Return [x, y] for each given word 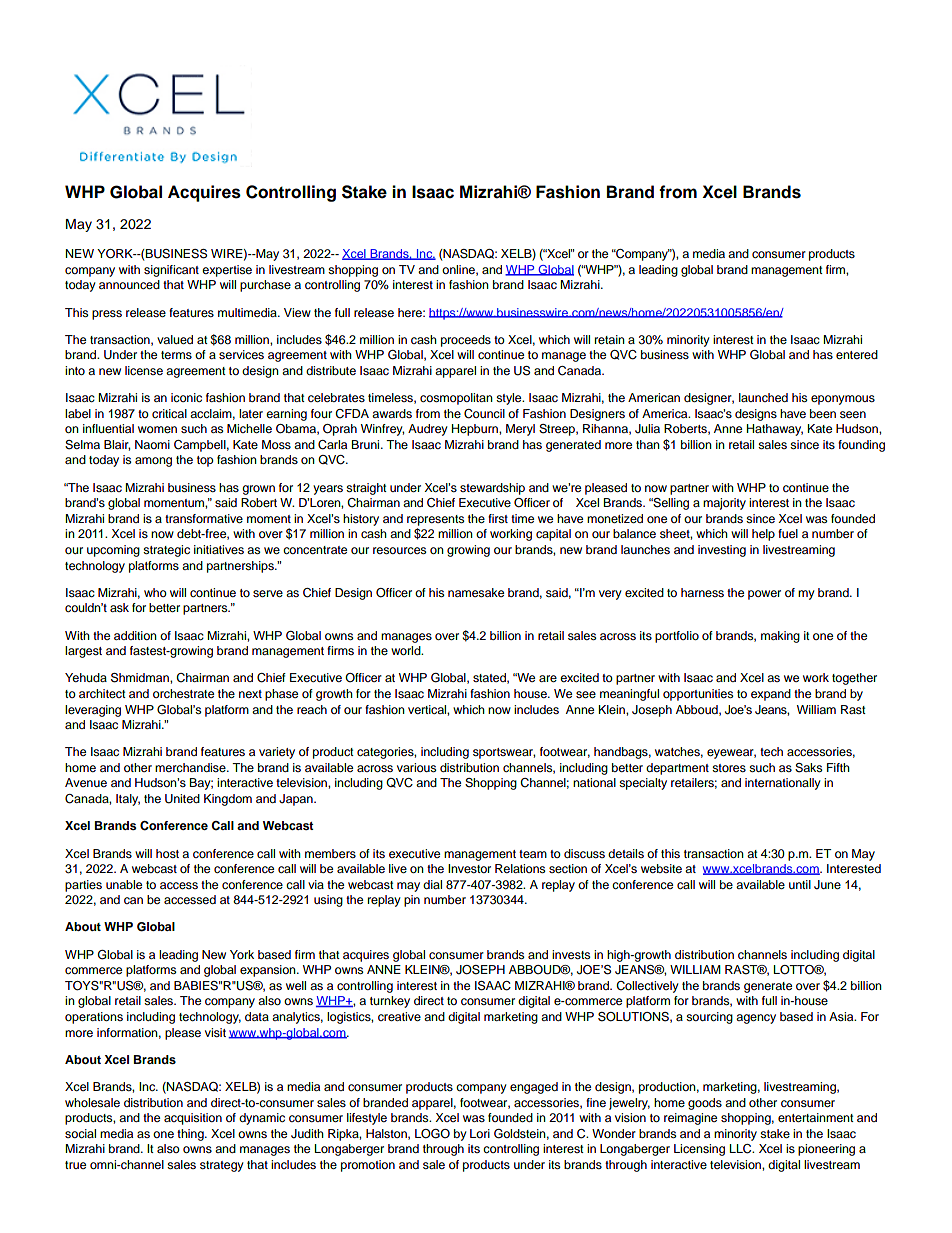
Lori [480, 1133]
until [800, 884]
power [764, 595]
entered [857, 354]
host [167, 853]
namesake [476, 592]
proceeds [466, 341]
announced [129, 284]
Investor [469, 868]
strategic [166, 551]
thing [191, 1135]
